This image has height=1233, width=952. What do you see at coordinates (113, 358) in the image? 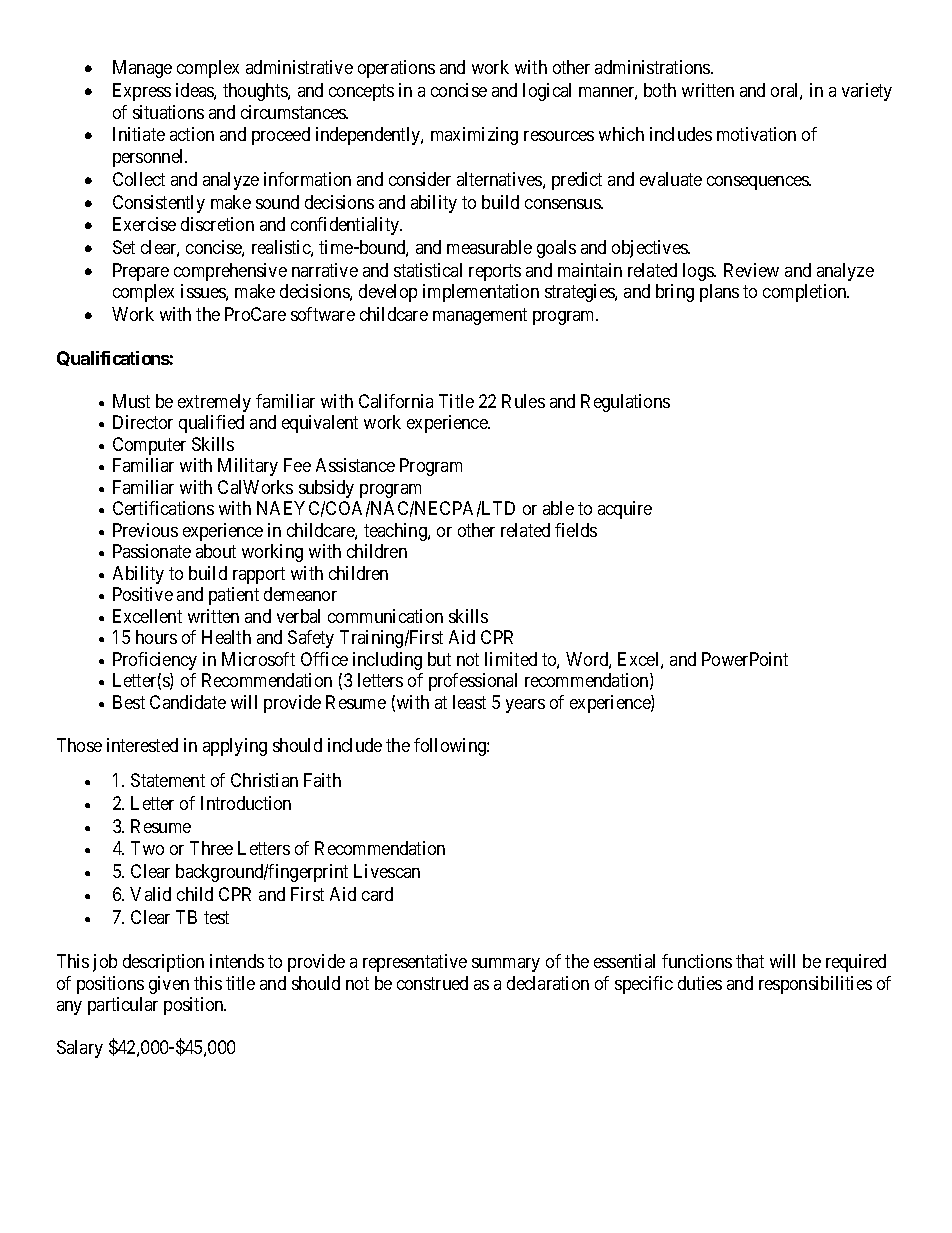
I see `Qualifications` at bounding box center [113, 358].
